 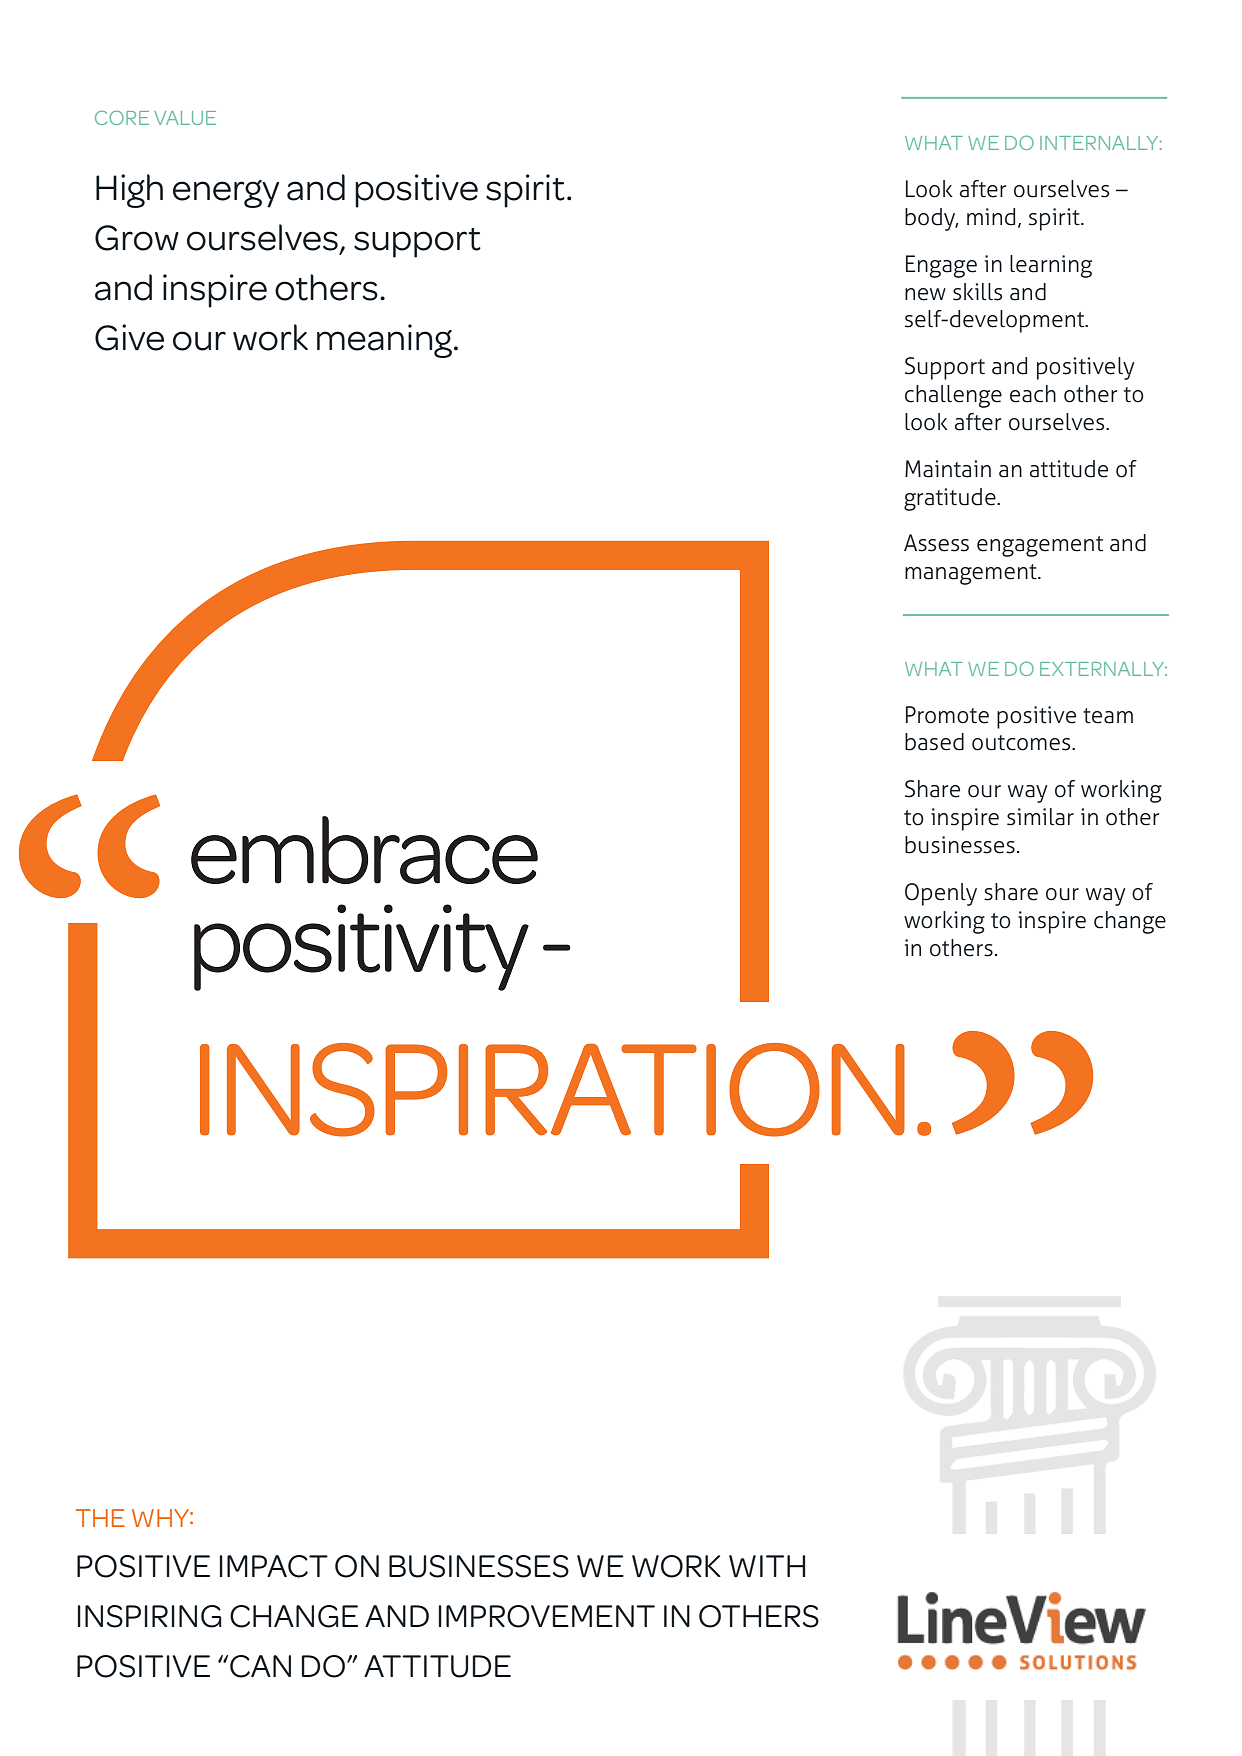 What do you see at coordinates (386, 341) in the screenshot?
I see `meaning` at bounding box center [386, 341].
